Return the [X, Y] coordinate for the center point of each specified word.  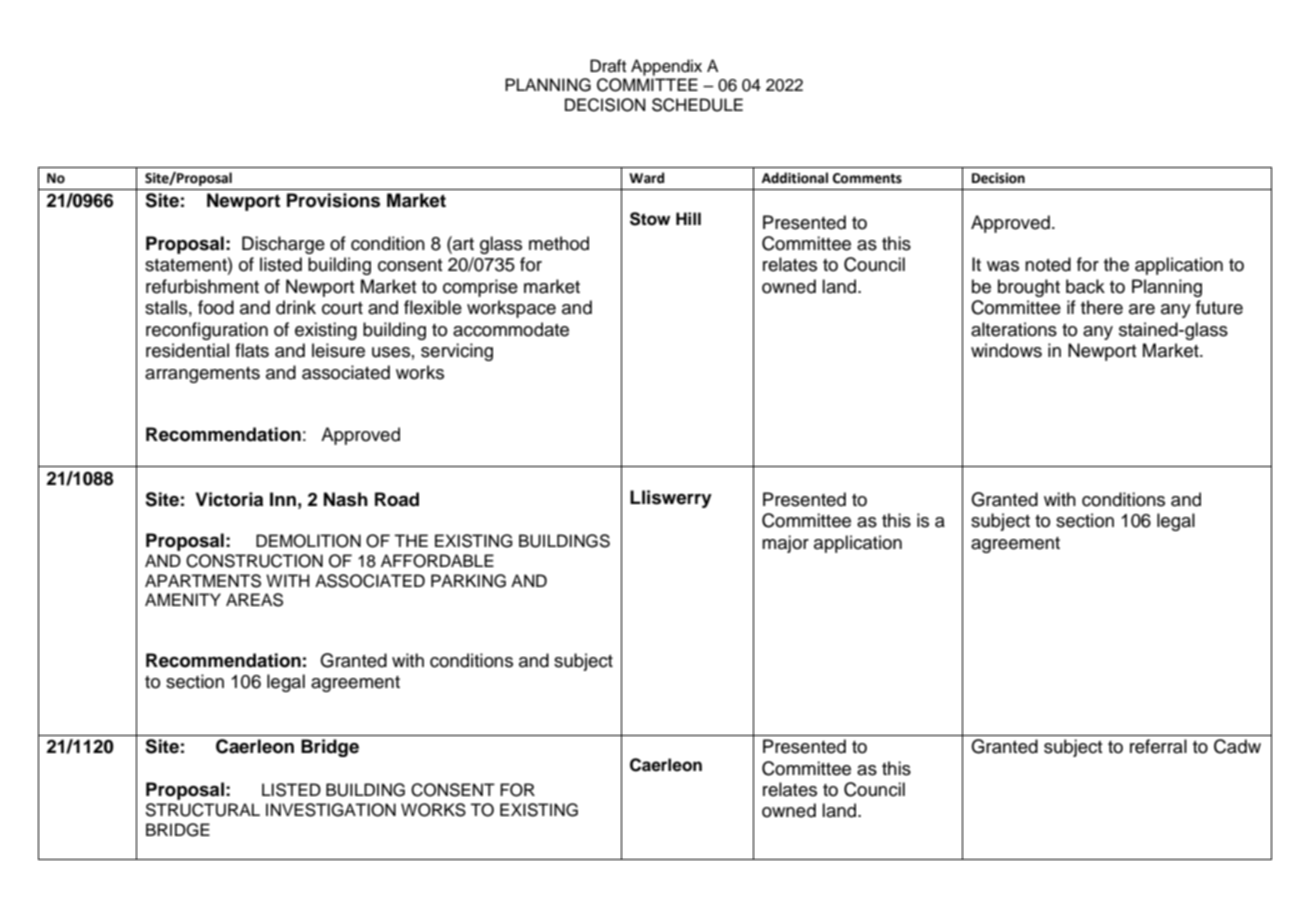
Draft [608, 65]
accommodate [511, 329]
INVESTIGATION [331, 810]
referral [1158, 746]
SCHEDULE [697, 105]
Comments [867, 178]
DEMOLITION [308, 541]
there [1102, 307]
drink [296, 307]
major [785, 544]
